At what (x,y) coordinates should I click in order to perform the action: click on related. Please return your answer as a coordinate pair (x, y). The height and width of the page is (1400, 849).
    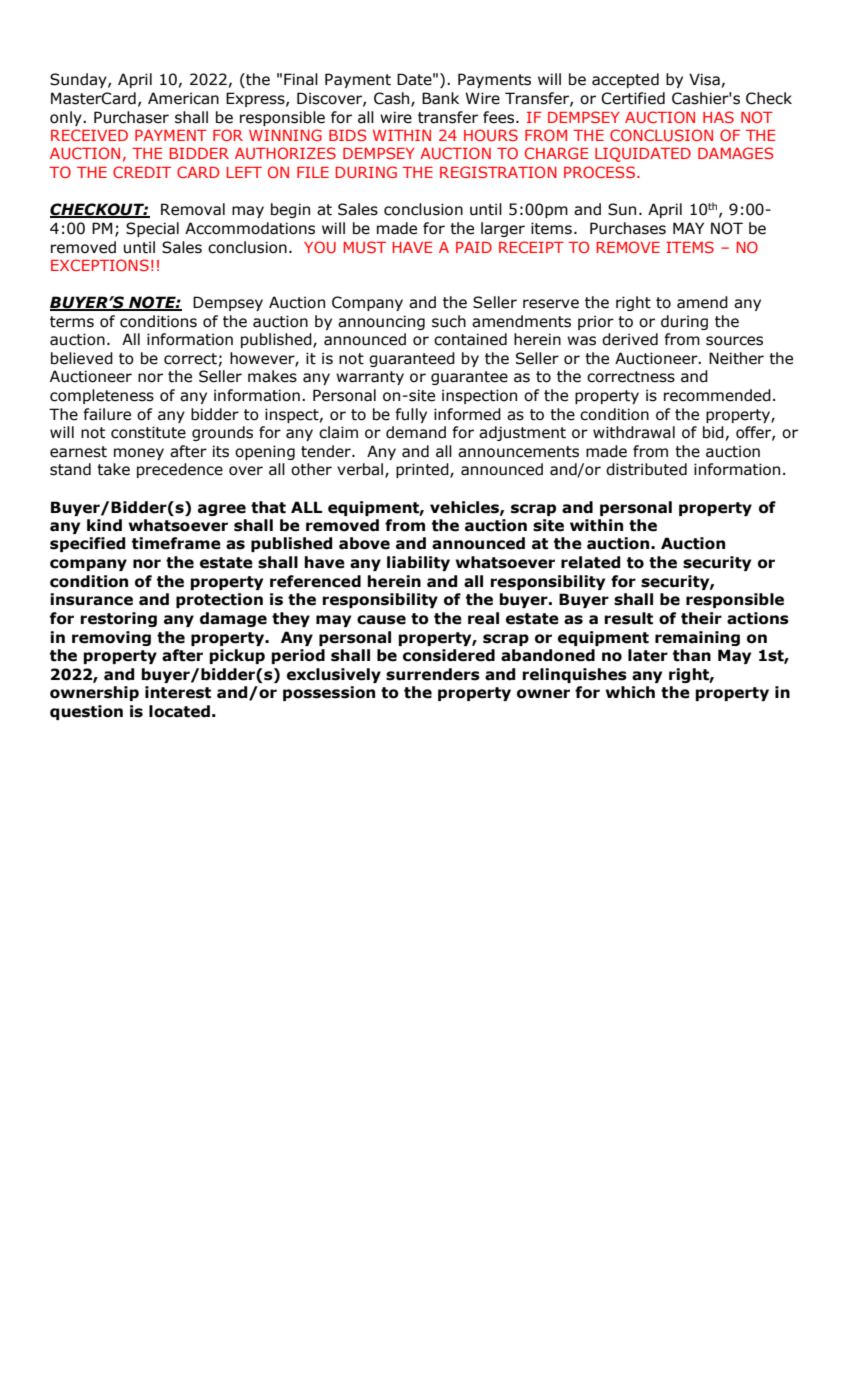
    Looking at the image, I should click on (591, 562).
